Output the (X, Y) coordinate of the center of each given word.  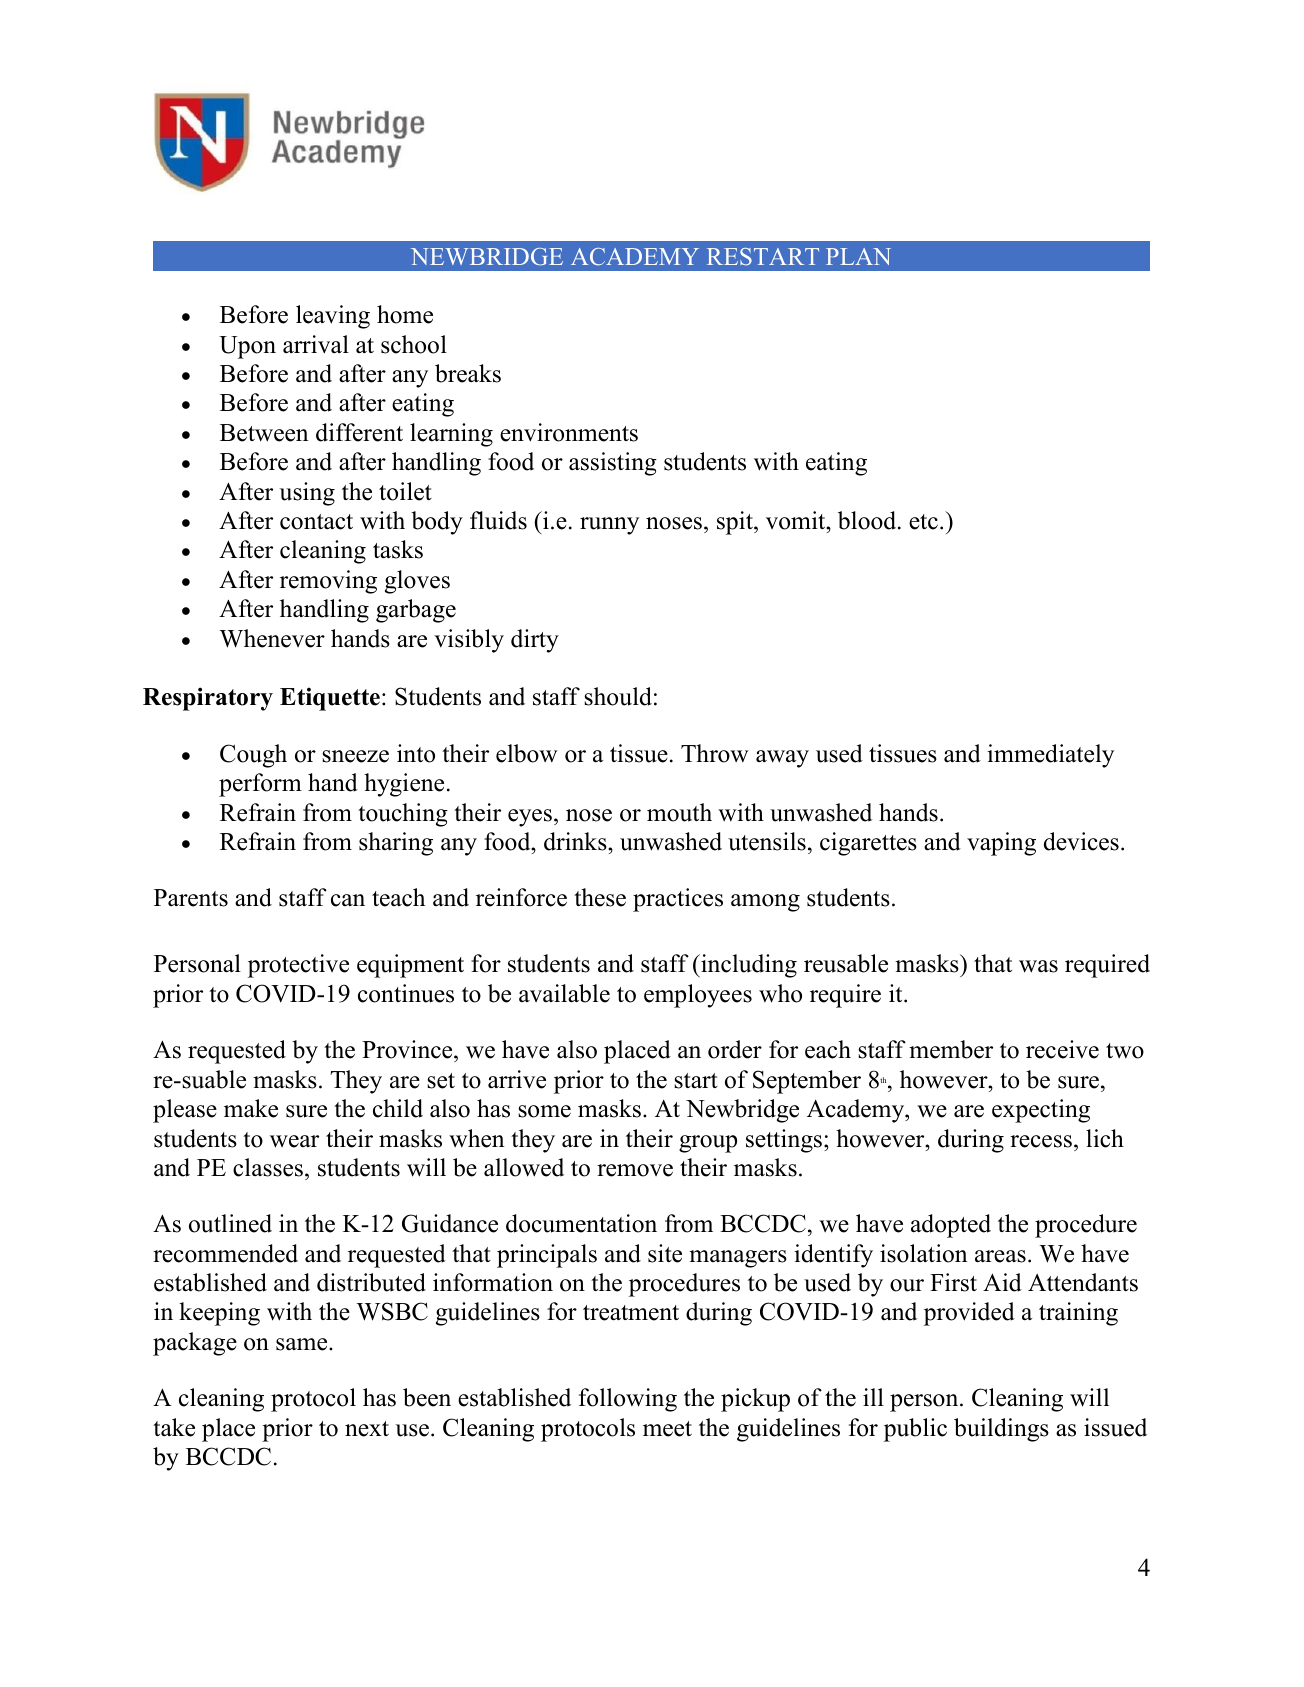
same (303, 1344)
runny (609, 526)
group (708, 1144)
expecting (1041, 1111)
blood (868, 520)
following (628, 1400)
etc (923, 522)
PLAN (858, 256)
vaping (1001, 844)
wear (294, 1141)
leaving (333, 317)
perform (260, 785)
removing (328, 582)
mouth (679, 812)
